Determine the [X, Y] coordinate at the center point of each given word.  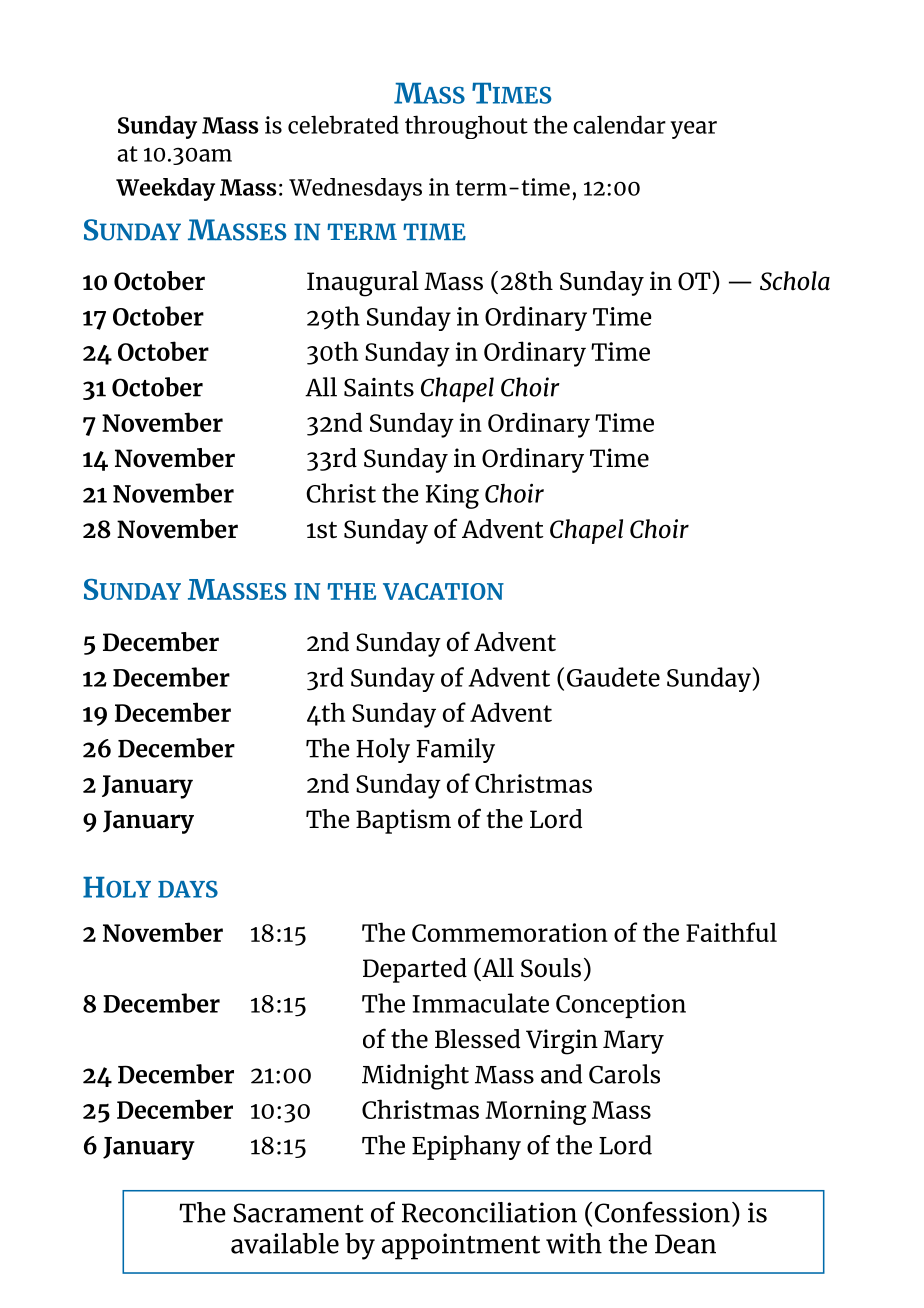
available [285, 1243]
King [452, 496]
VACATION [443, 591]
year [694, 130]
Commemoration [510, 932]
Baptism [403, 821]
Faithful [731, 932]
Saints [379, 387]
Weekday [165, 189]
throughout [466, 127]
